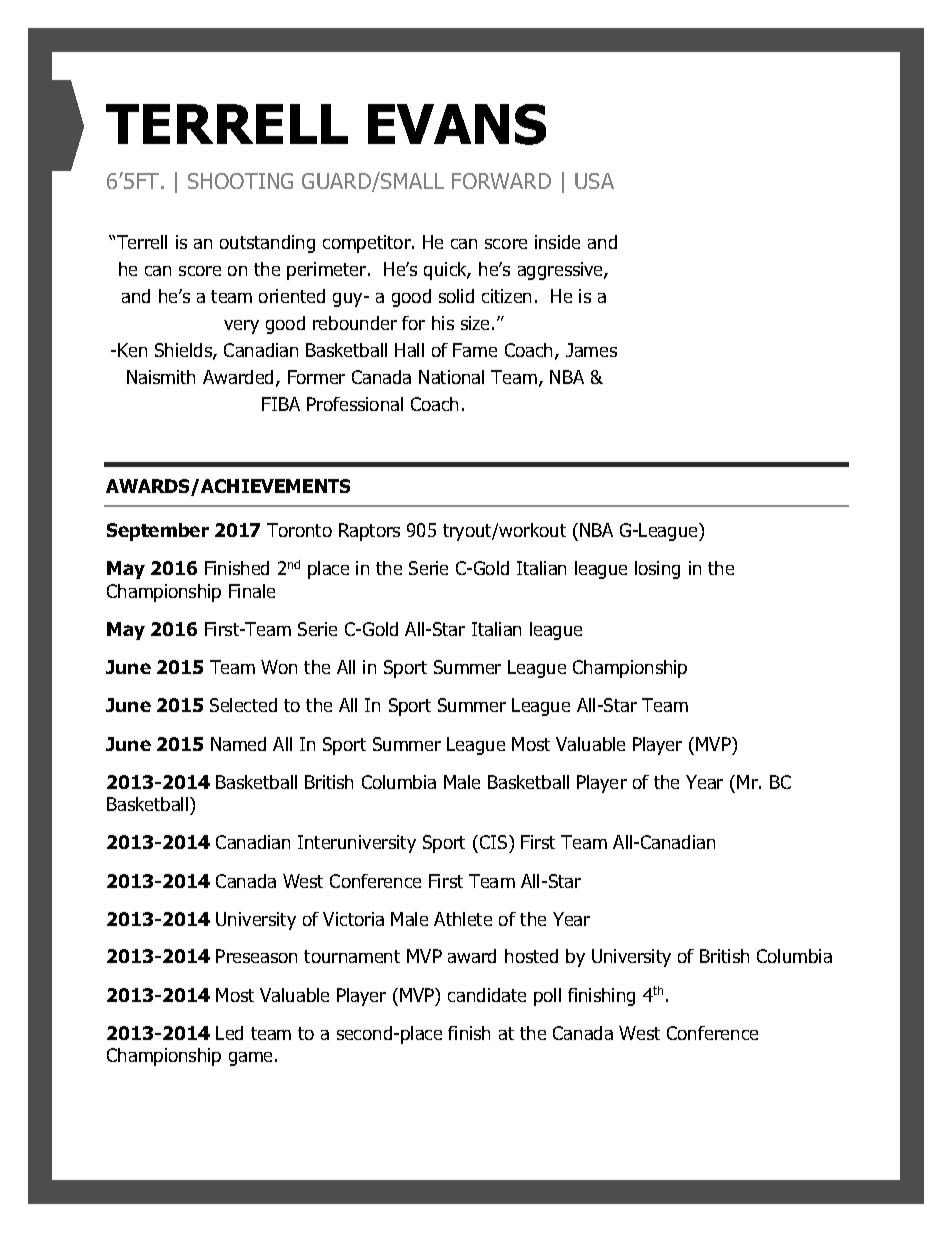 The height and width of the screenshot is (1233, 952). Describe the element at coordinates (591, 350) in the screenshot. I see `James` at that location.
